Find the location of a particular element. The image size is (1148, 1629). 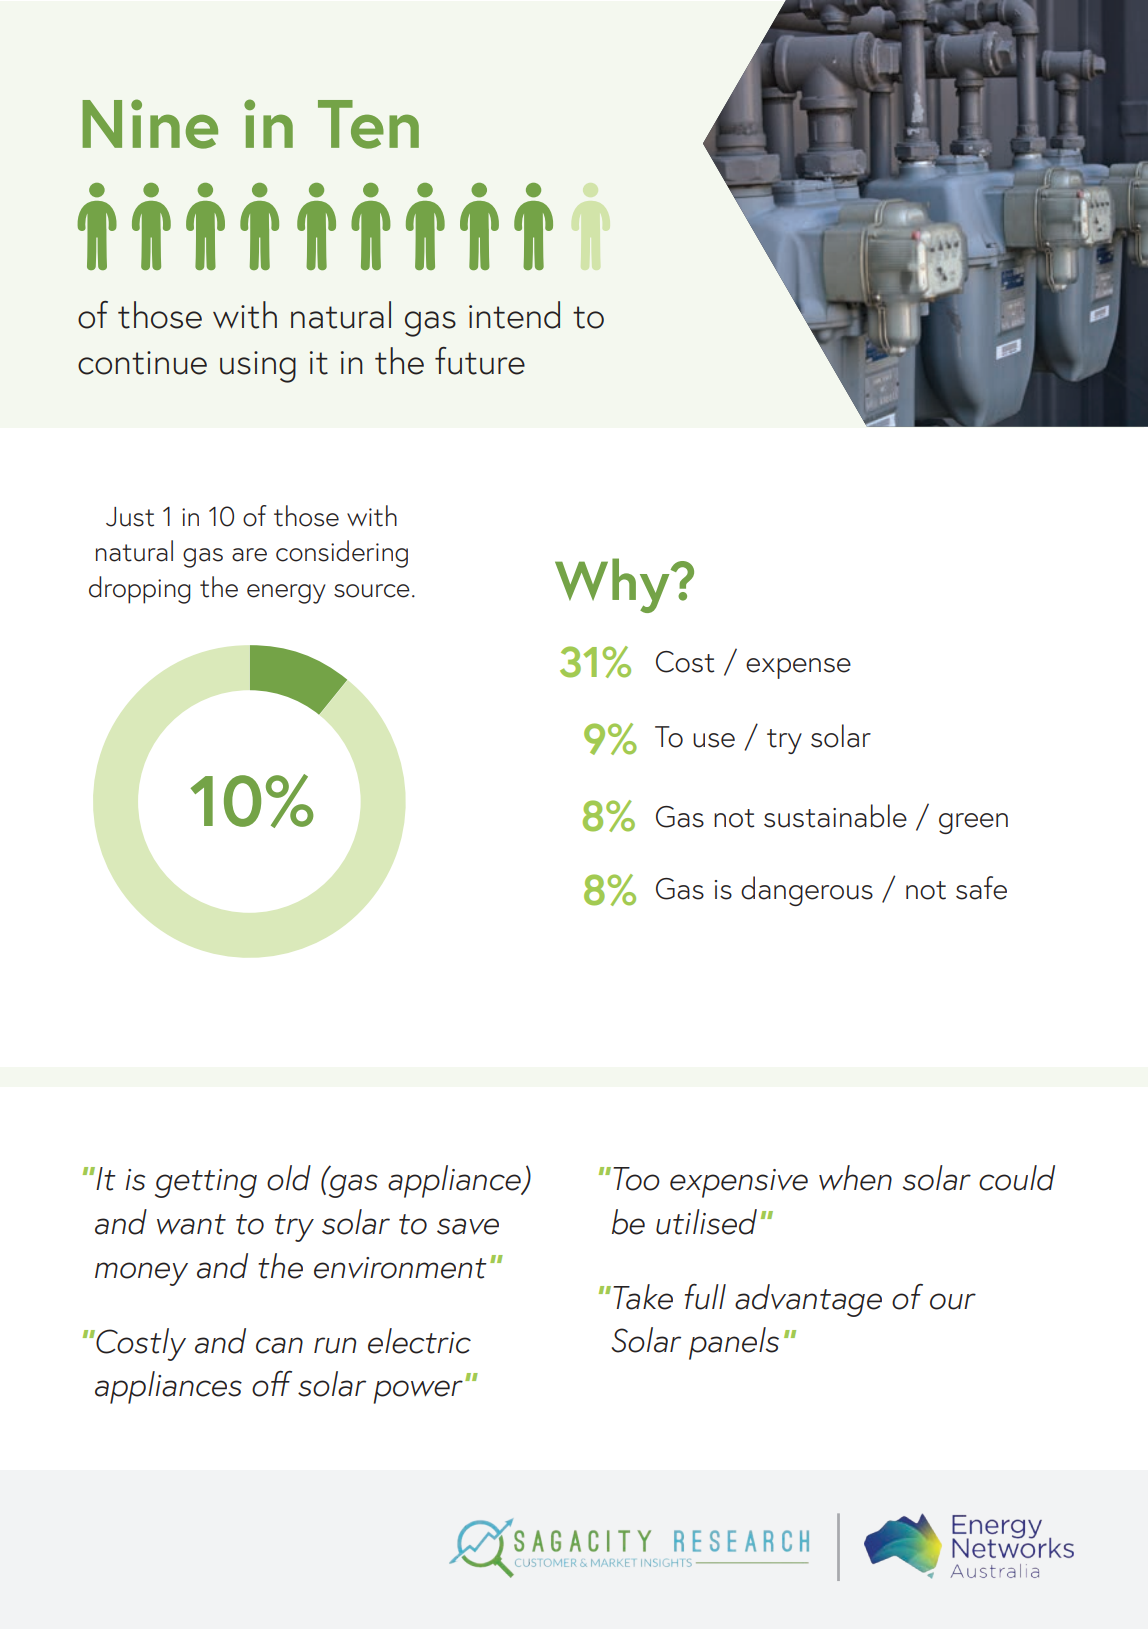

old is located at coordinates (289, 1178).
